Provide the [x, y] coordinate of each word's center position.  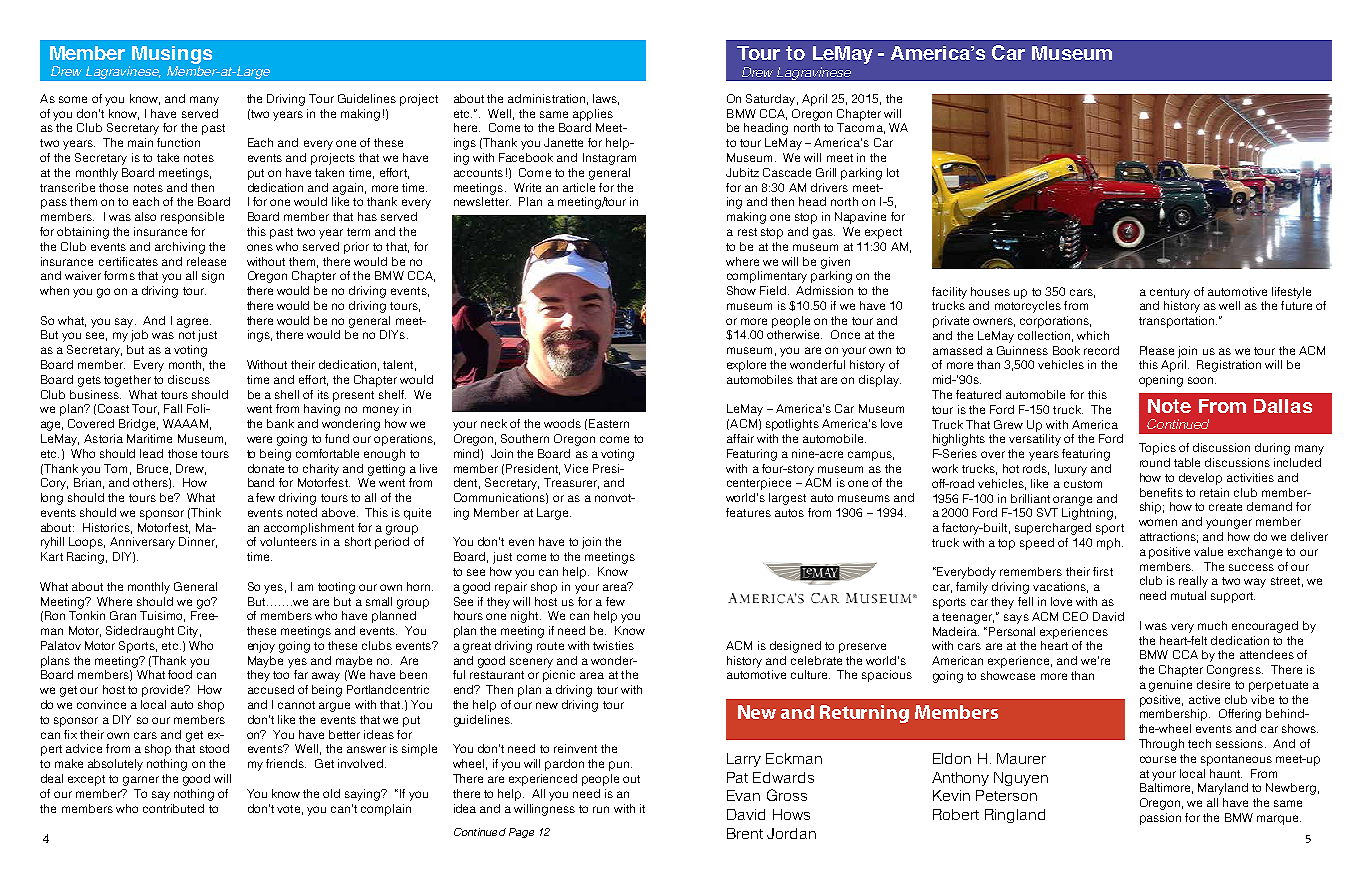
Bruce [152, 468]
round [1155, 462]
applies [593, 115]
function [178, 142]
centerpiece [759, 484]
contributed [173, 808]
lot [893, 172]
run [601, 809]
